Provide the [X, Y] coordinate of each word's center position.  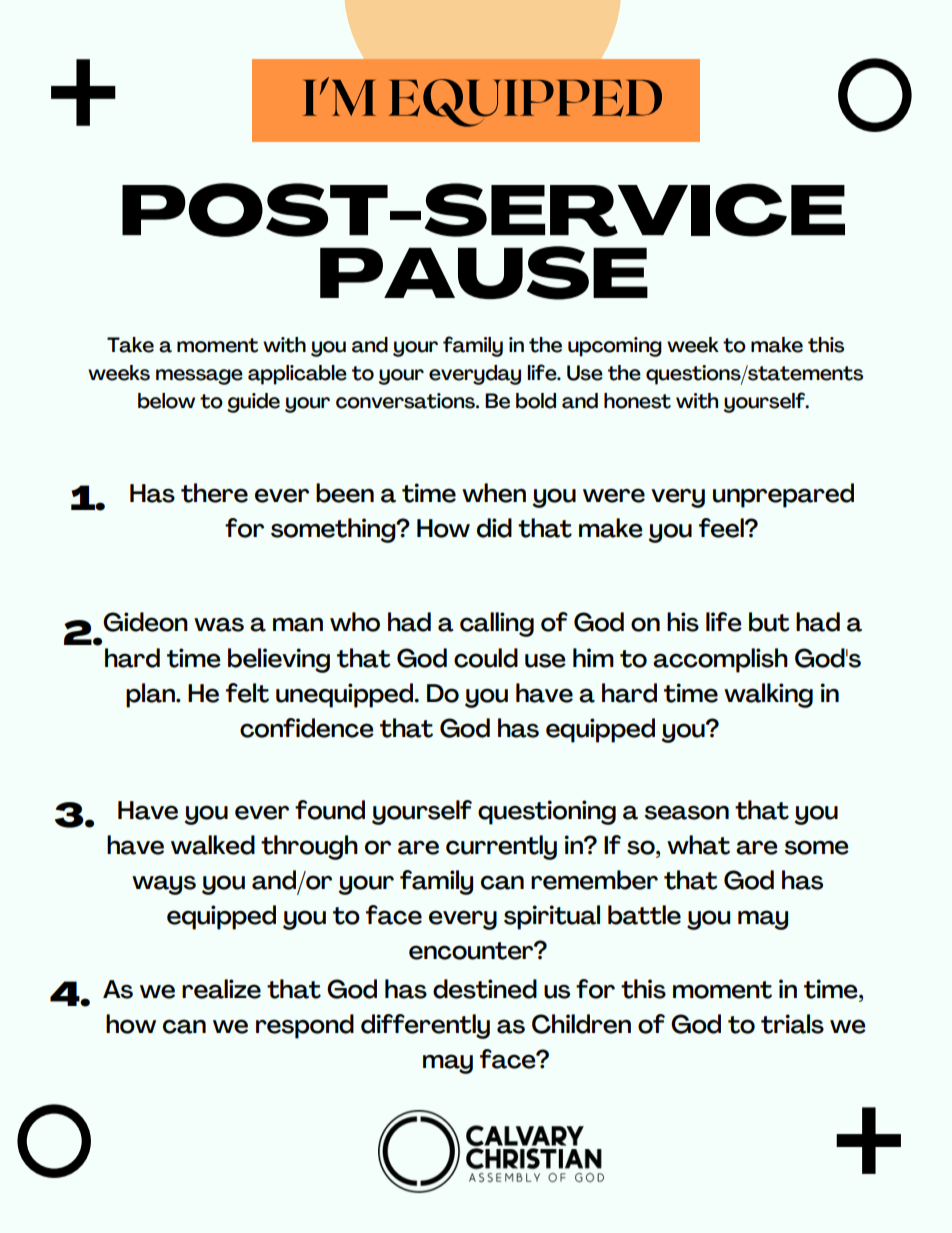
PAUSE [484, 273]
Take [130, 345]
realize [221, 989]
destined [485, 989]
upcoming [615, 347]
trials [792, 1024]
